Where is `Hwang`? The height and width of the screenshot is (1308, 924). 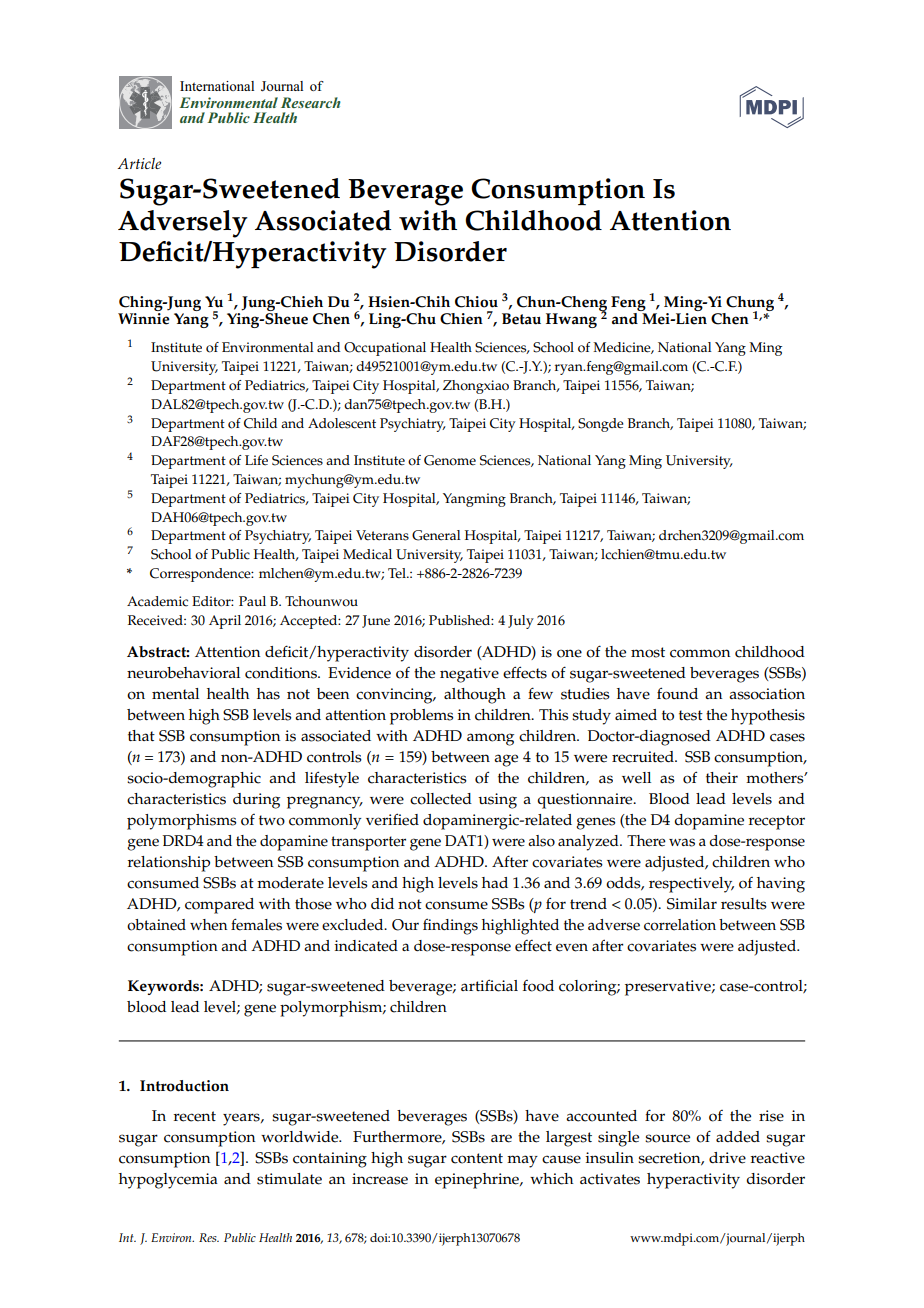
Hwang is located at coordinates (571, 320).
